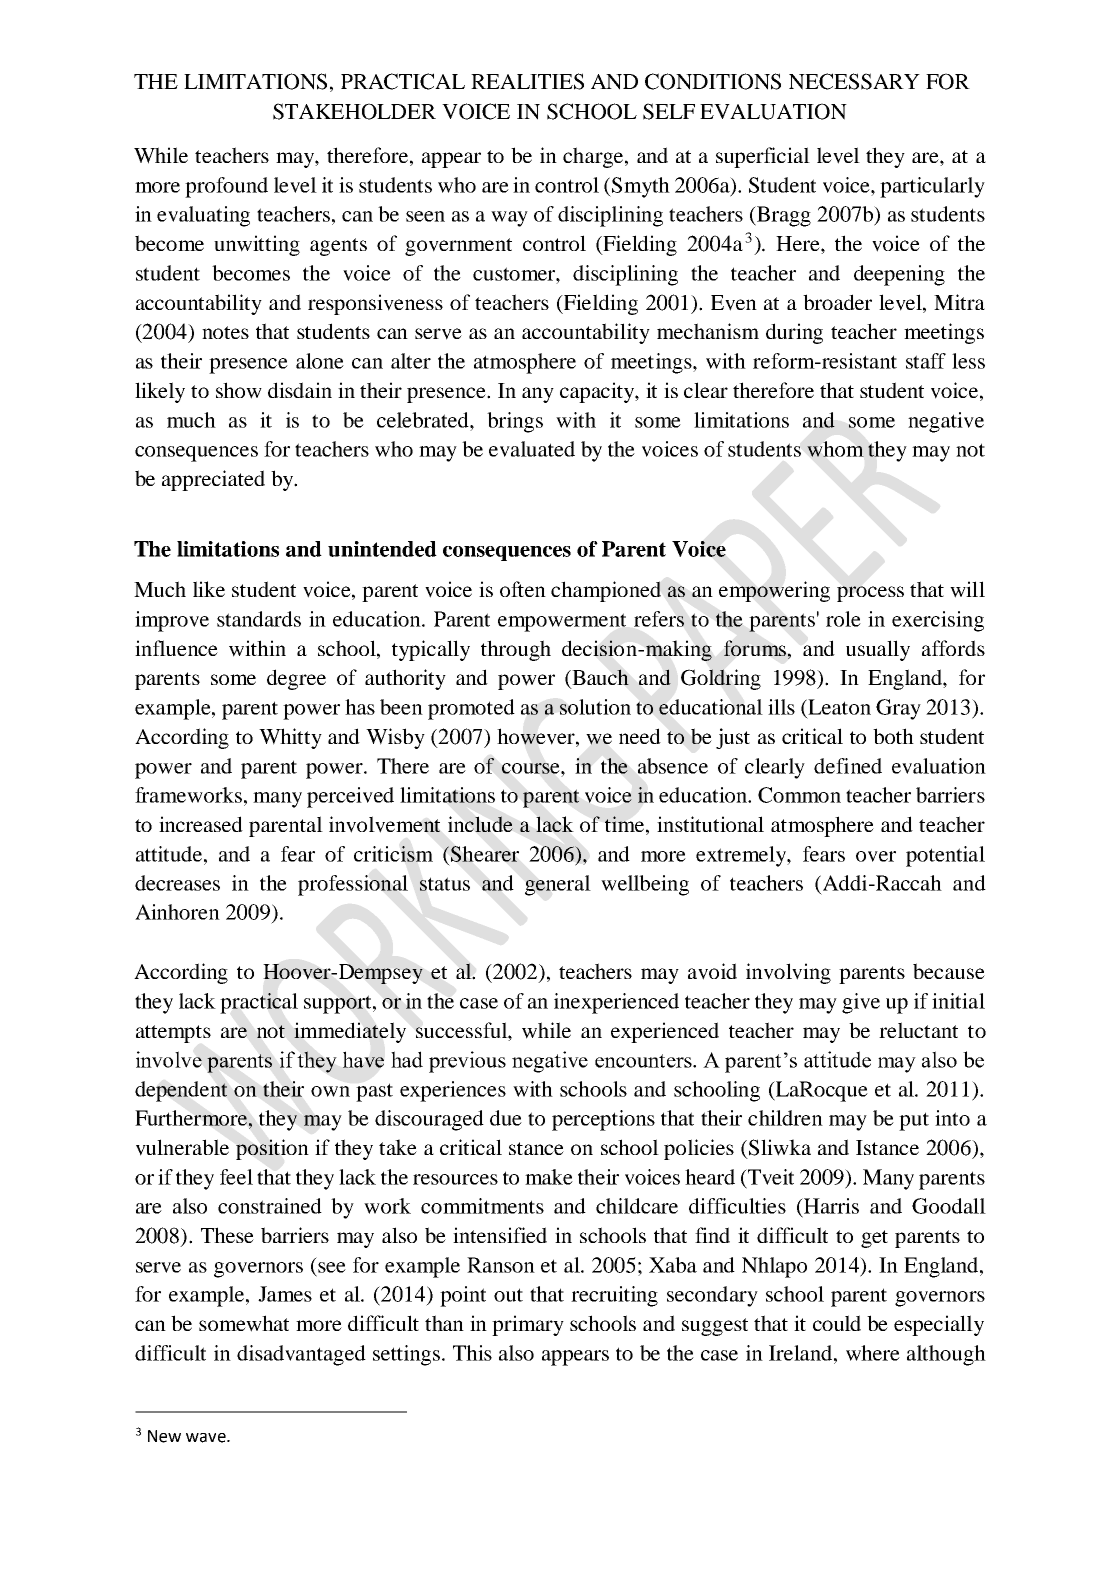 Image resolution: width=1120 pixels, height=1584 pixels. Describe the element at coordinates (606, 591) in the page. I see `championed` at that location.
